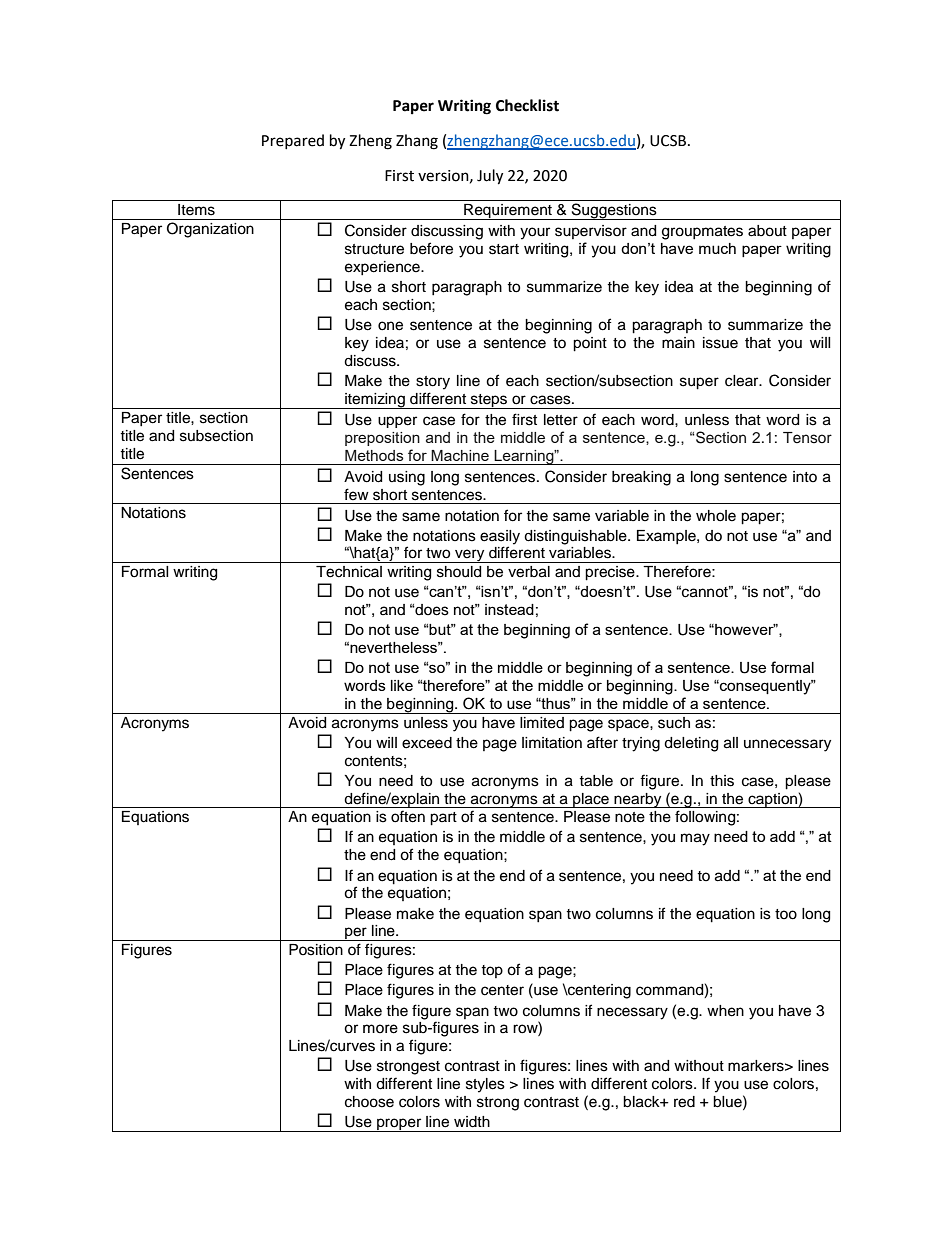  What do you see at coordinates (460, 455) in the screenshot?
I see `Machine` at bounding box center [460, 455].
